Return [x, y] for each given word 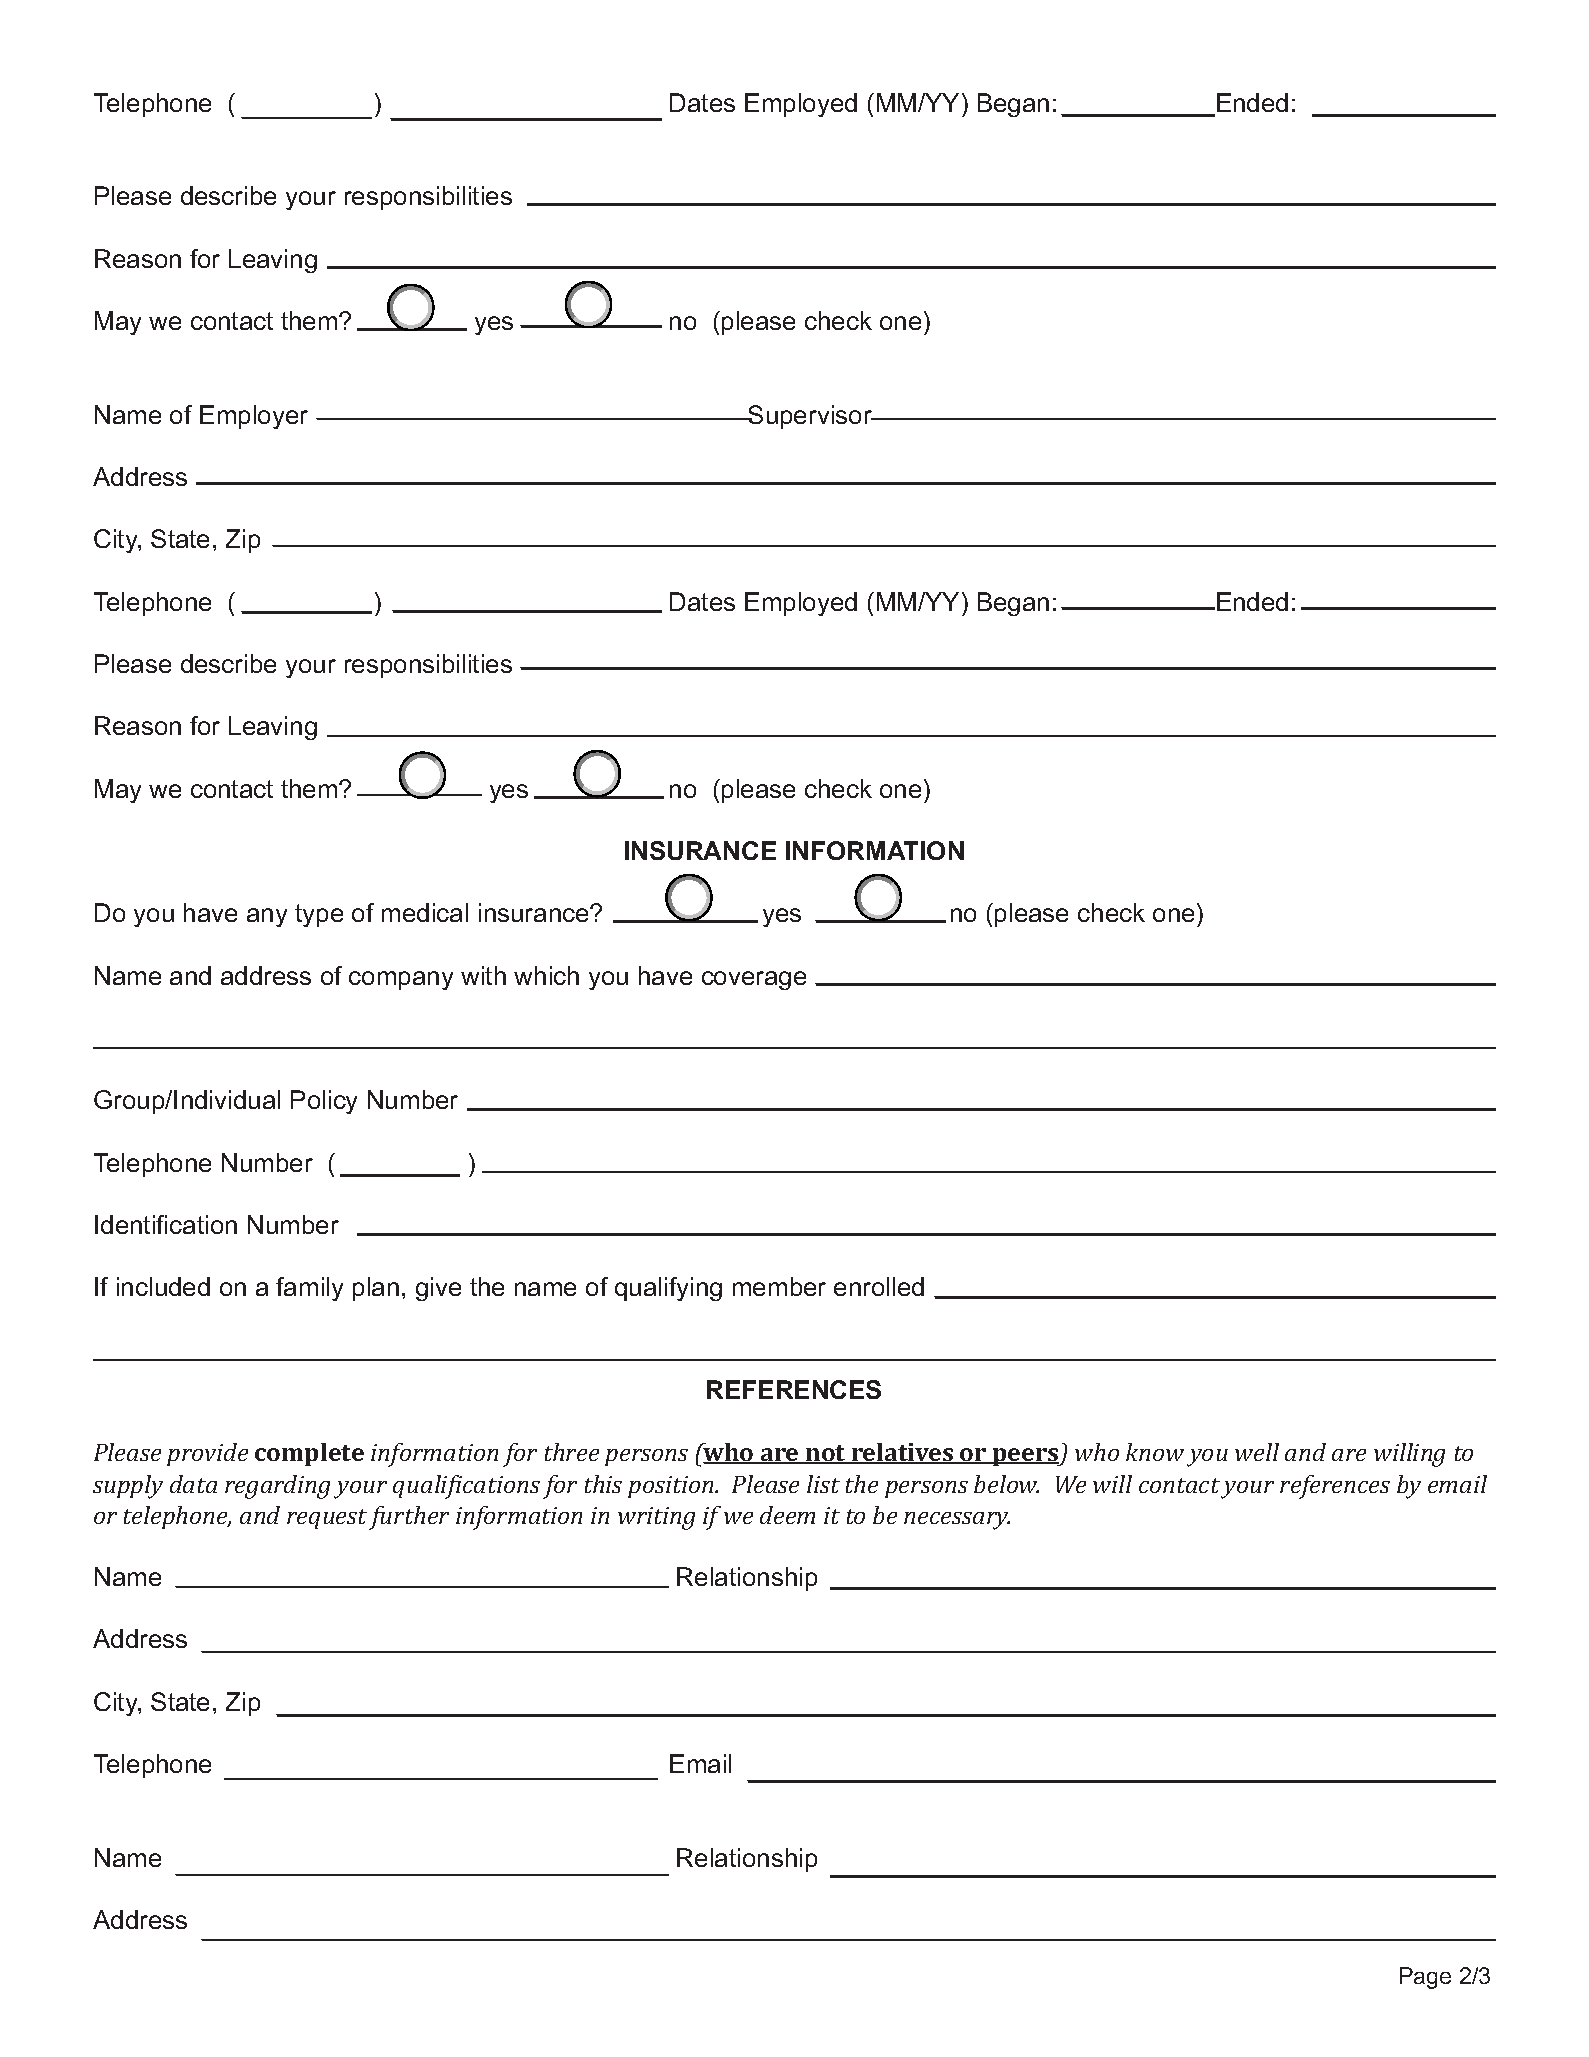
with [483, 975]
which [546, 975]
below [1006, 1484]
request [327, 1519]
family [309, 1289]
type [319, 915]
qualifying [668, 1289]
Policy [324, 1102]
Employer [254, 417]
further [409, 1518]
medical [425, 912]
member [779, 1286]
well [1257, 1452]
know [1155, 1452]
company [401, 980]
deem [787, 1515]
